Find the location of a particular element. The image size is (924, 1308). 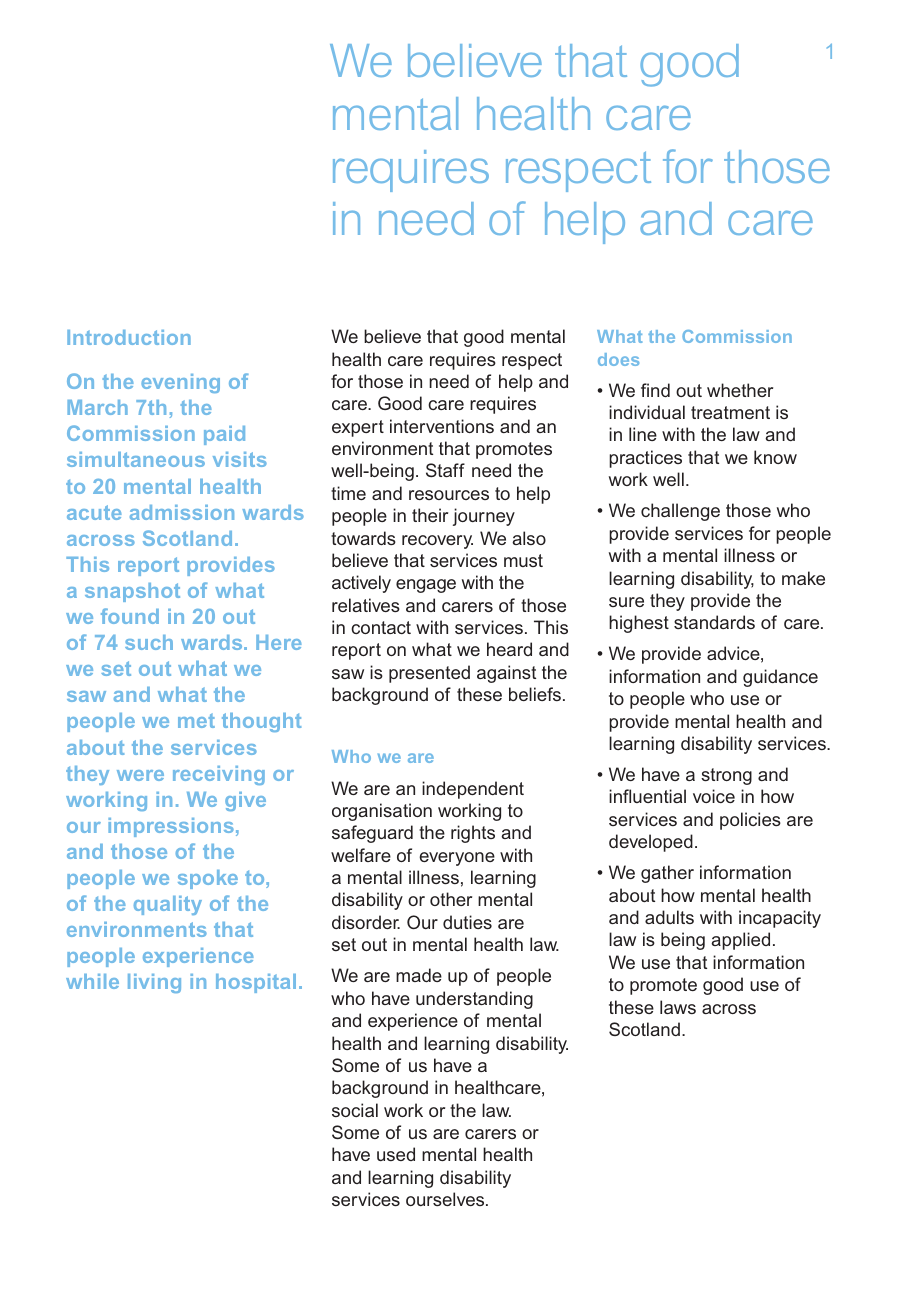

engage is located at coordinates (426, 586).
